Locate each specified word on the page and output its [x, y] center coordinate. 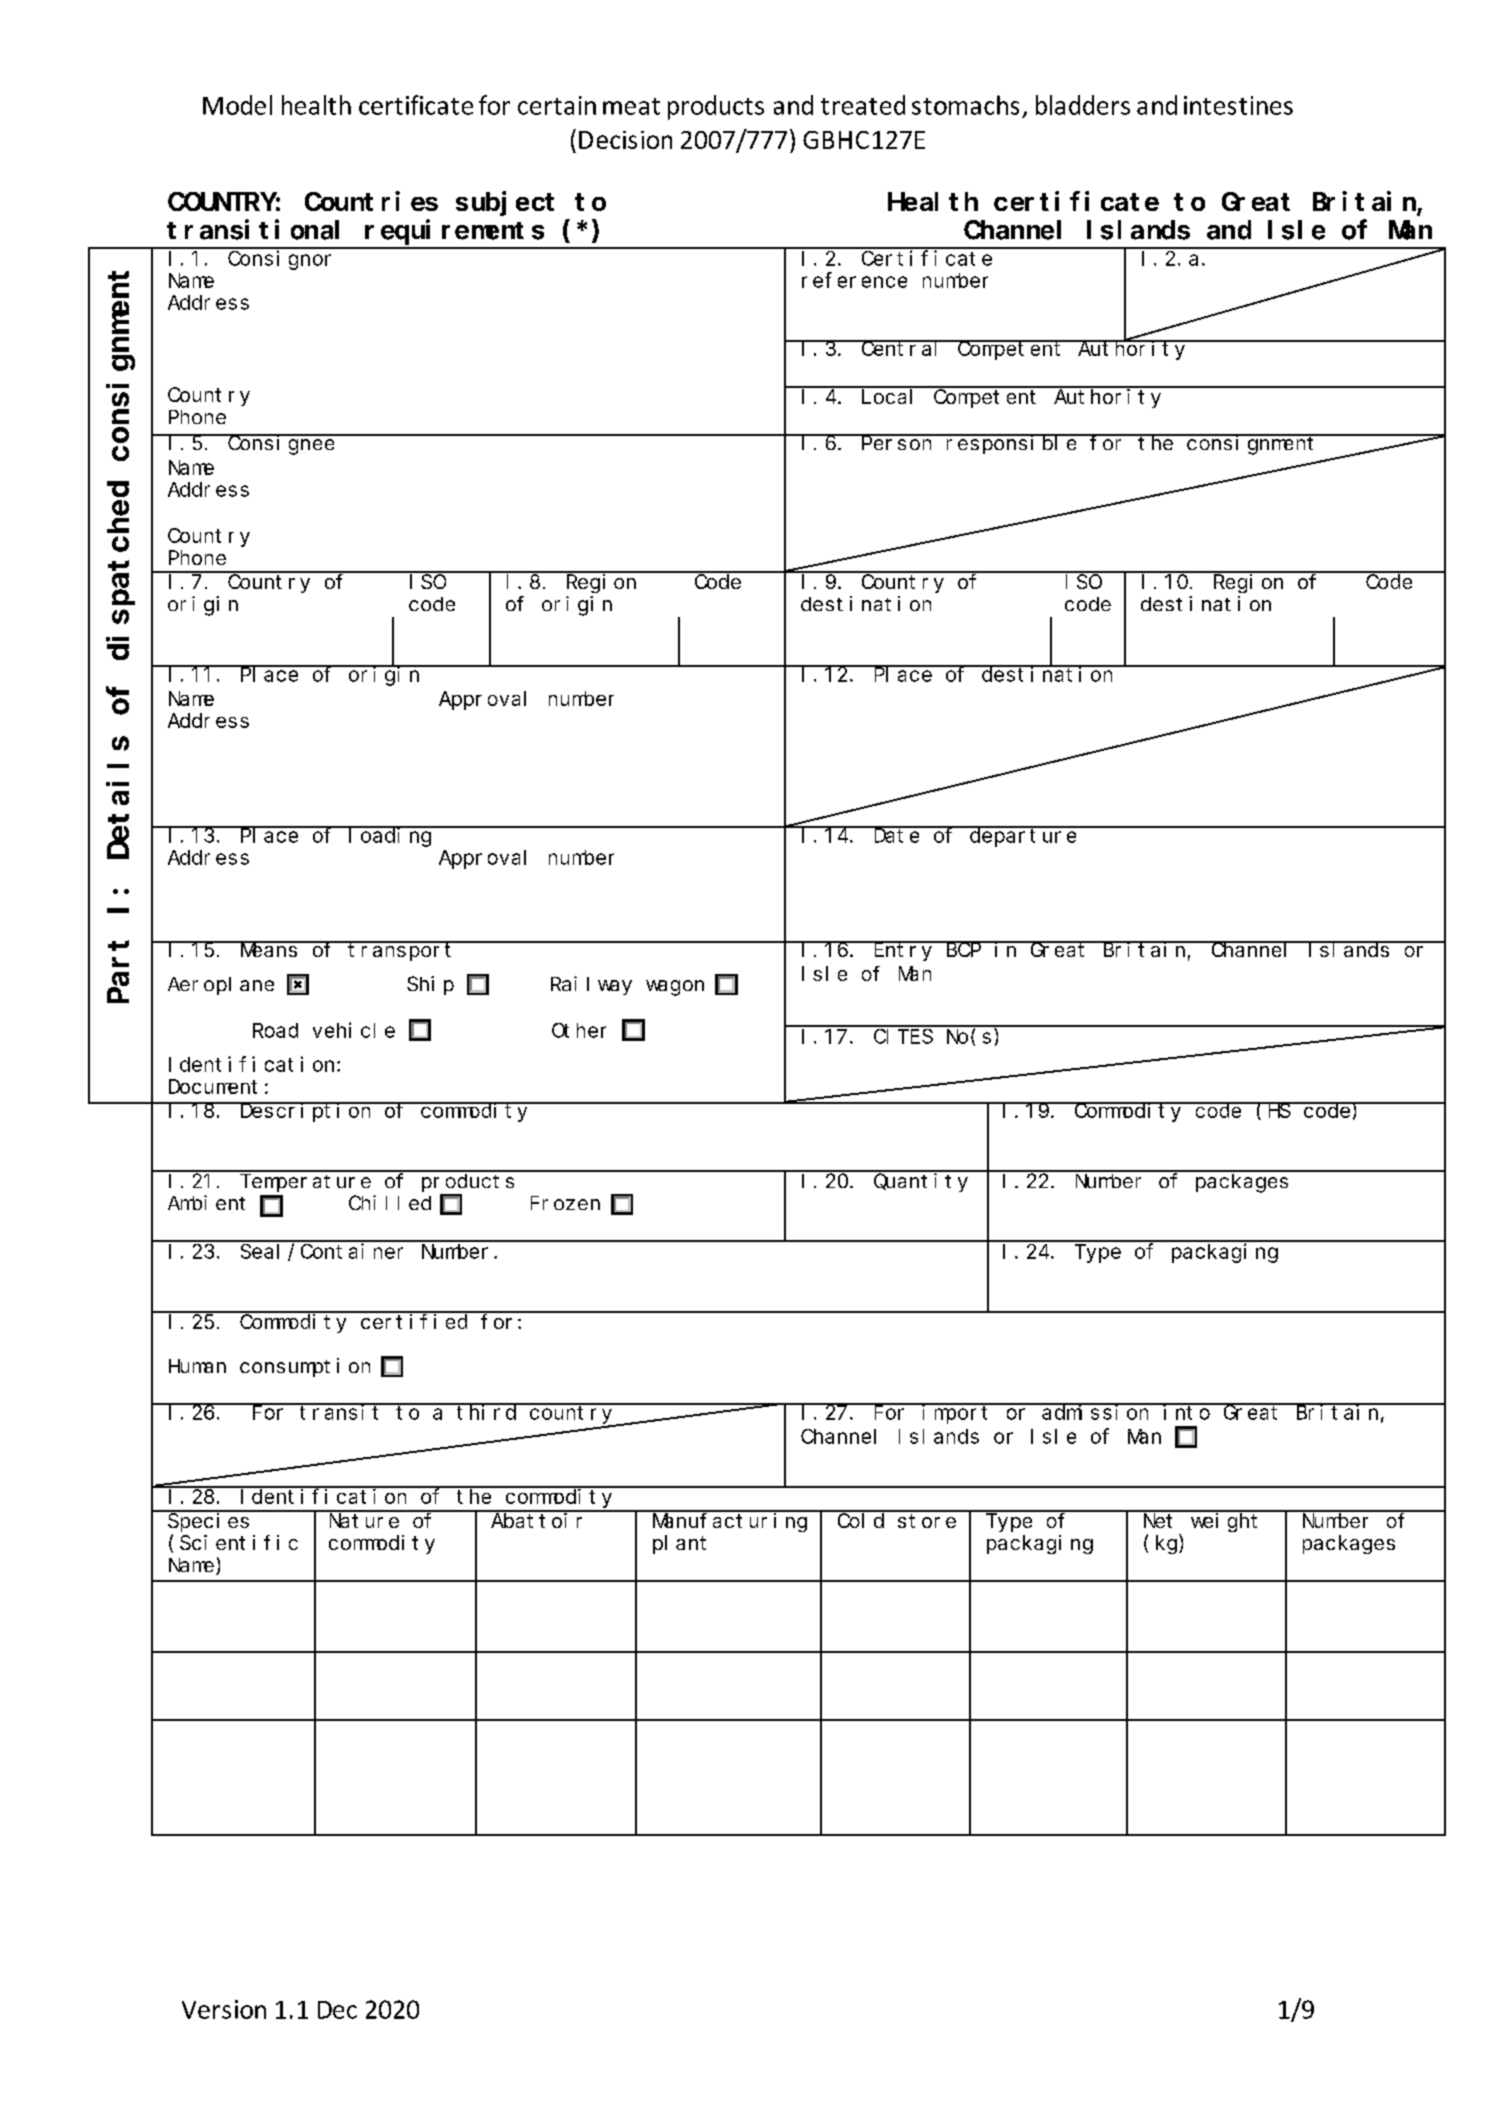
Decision [625, 140]
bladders [1083, 105]
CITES [903, 1036]
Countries [371, 201]
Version [224, 2009]
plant [679, 1544]
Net [1158, 1521]
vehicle [354, 1030]
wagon [675, 988]
